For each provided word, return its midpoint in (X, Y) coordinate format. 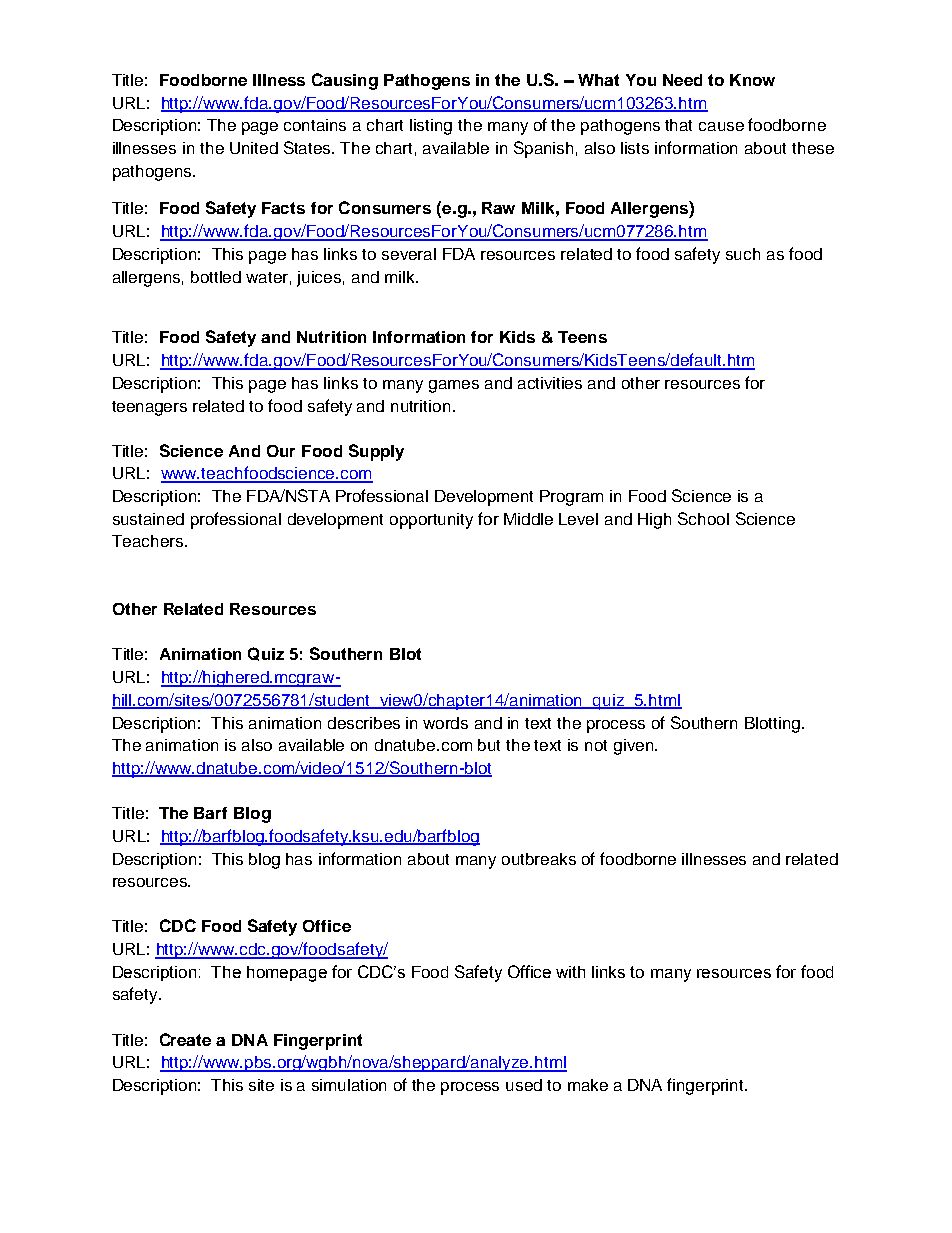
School (703, 518)
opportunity (431, 521)
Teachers (147, 541)
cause (721, 126)
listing (431, 127)
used (524, 1085)
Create (185, 1039)
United (254, 148)
